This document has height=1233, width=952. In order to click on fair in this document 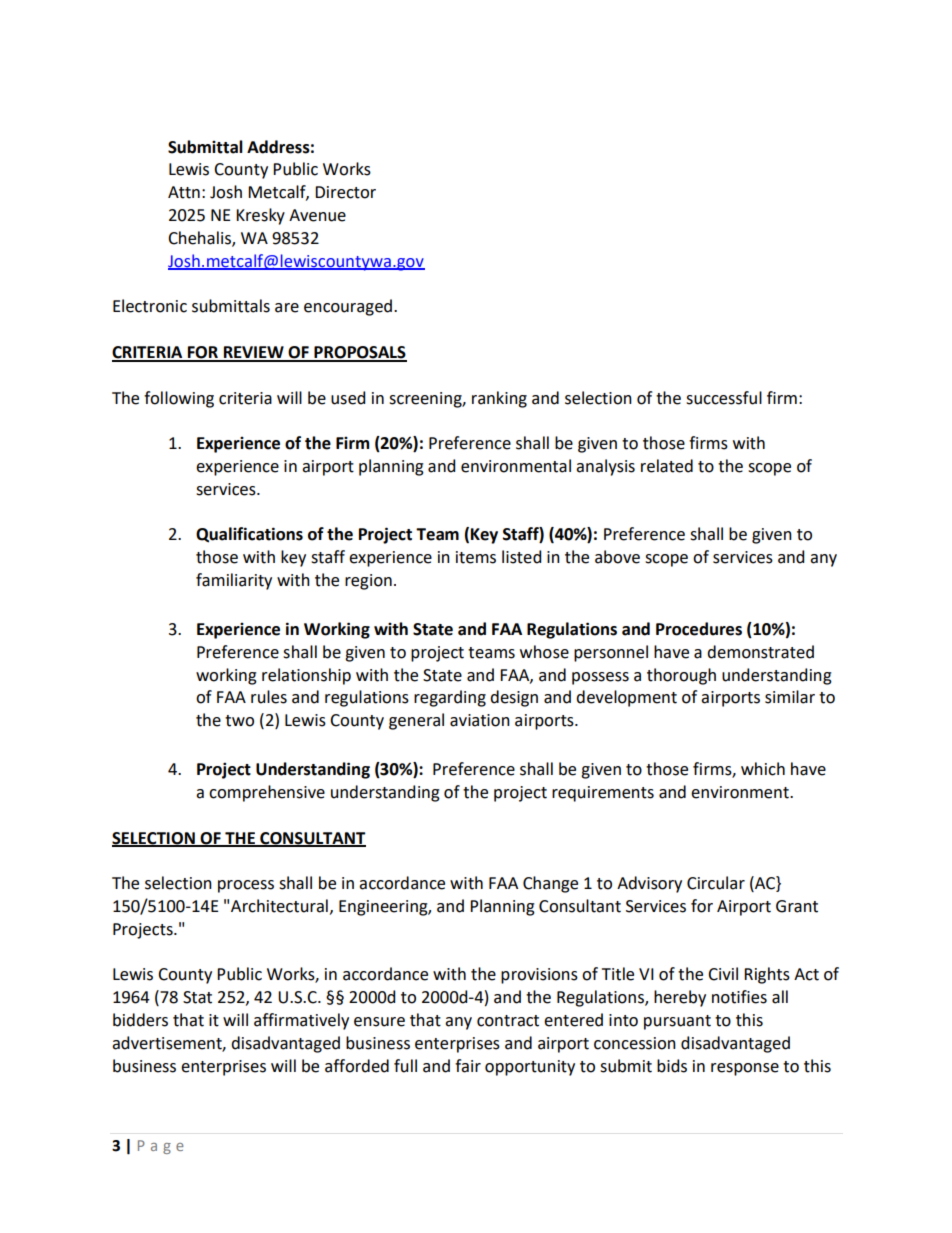, I will do `click(468, 1066)`.
